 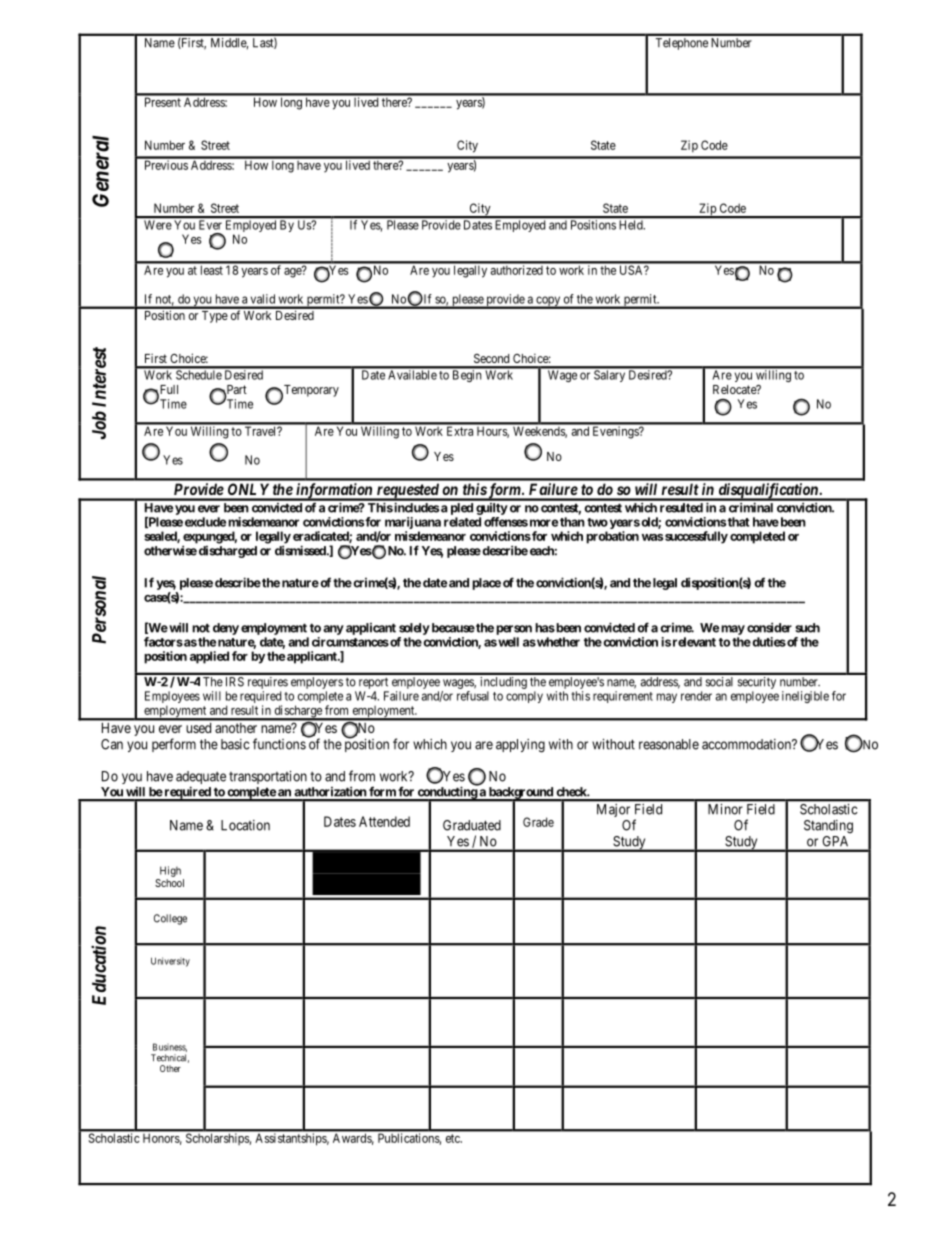 What do you see at coordinates (768, 642) in the screenshot?
I see `duties` at bounding box center [768, 642].
